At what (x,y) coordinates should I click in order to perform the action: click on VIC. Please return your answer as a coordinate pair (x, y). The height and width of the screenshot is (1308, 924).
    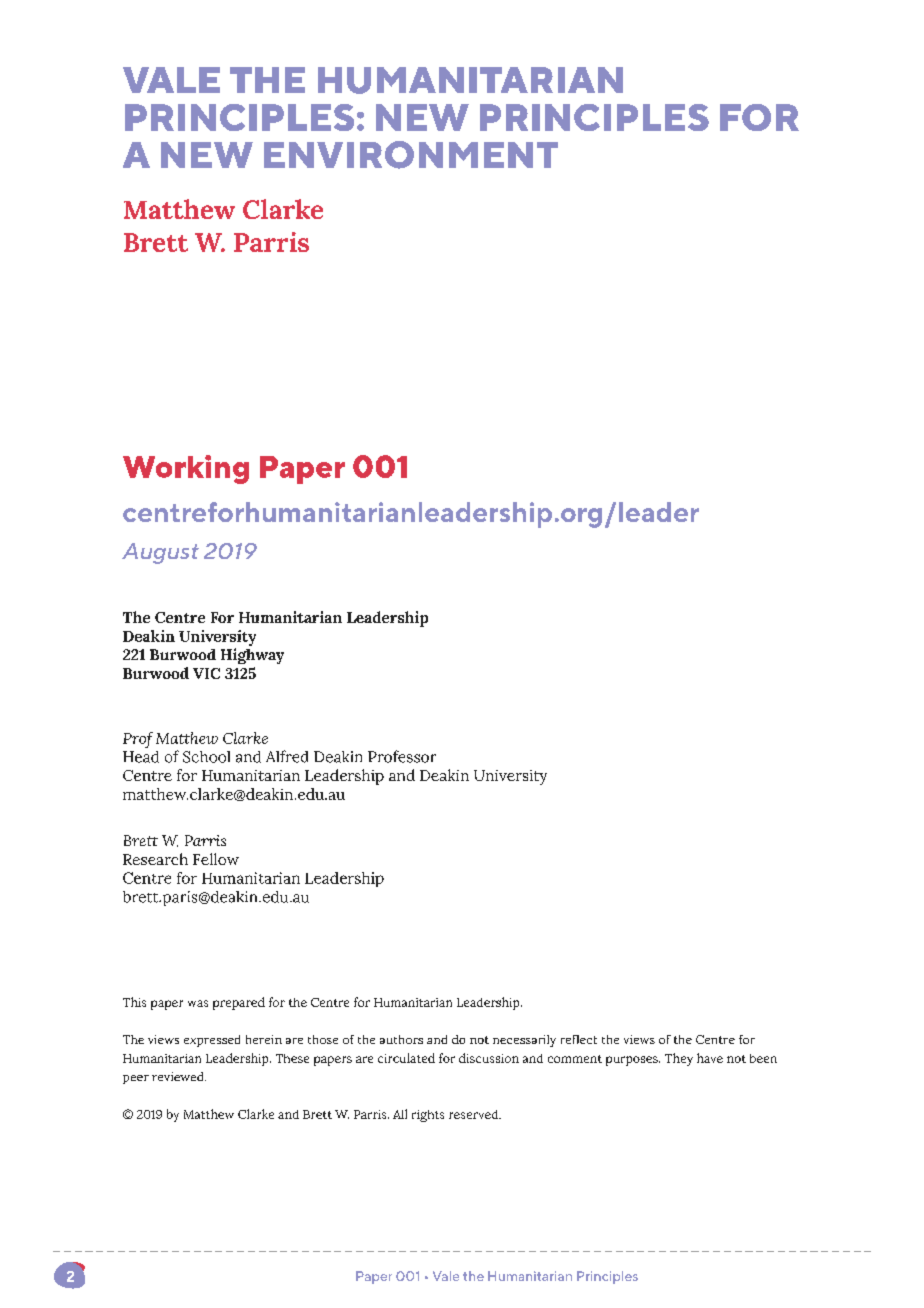
    Looking at the image, I should click on (206, 673).
